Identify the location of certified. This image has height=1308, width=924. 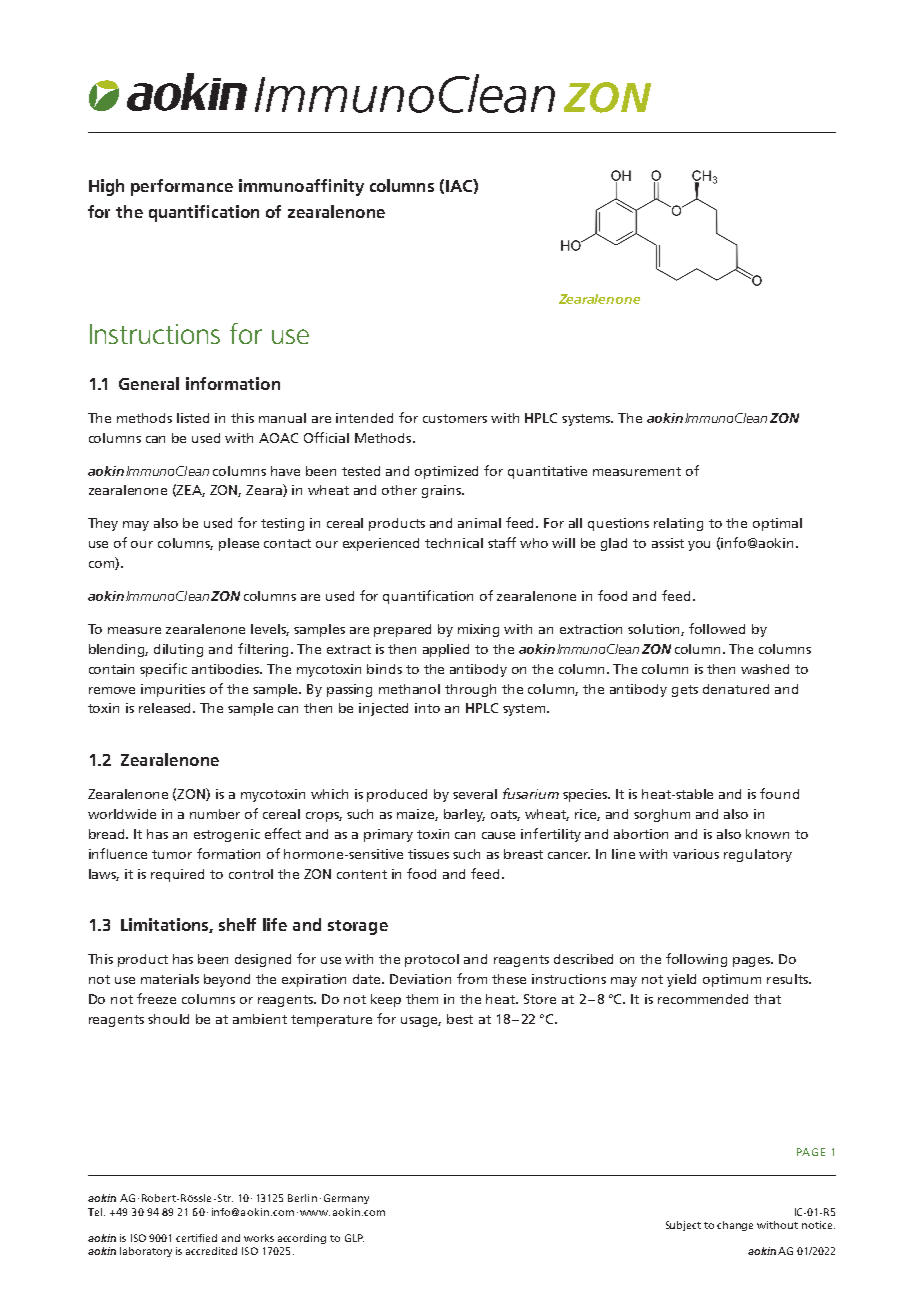
(196, 1238).
